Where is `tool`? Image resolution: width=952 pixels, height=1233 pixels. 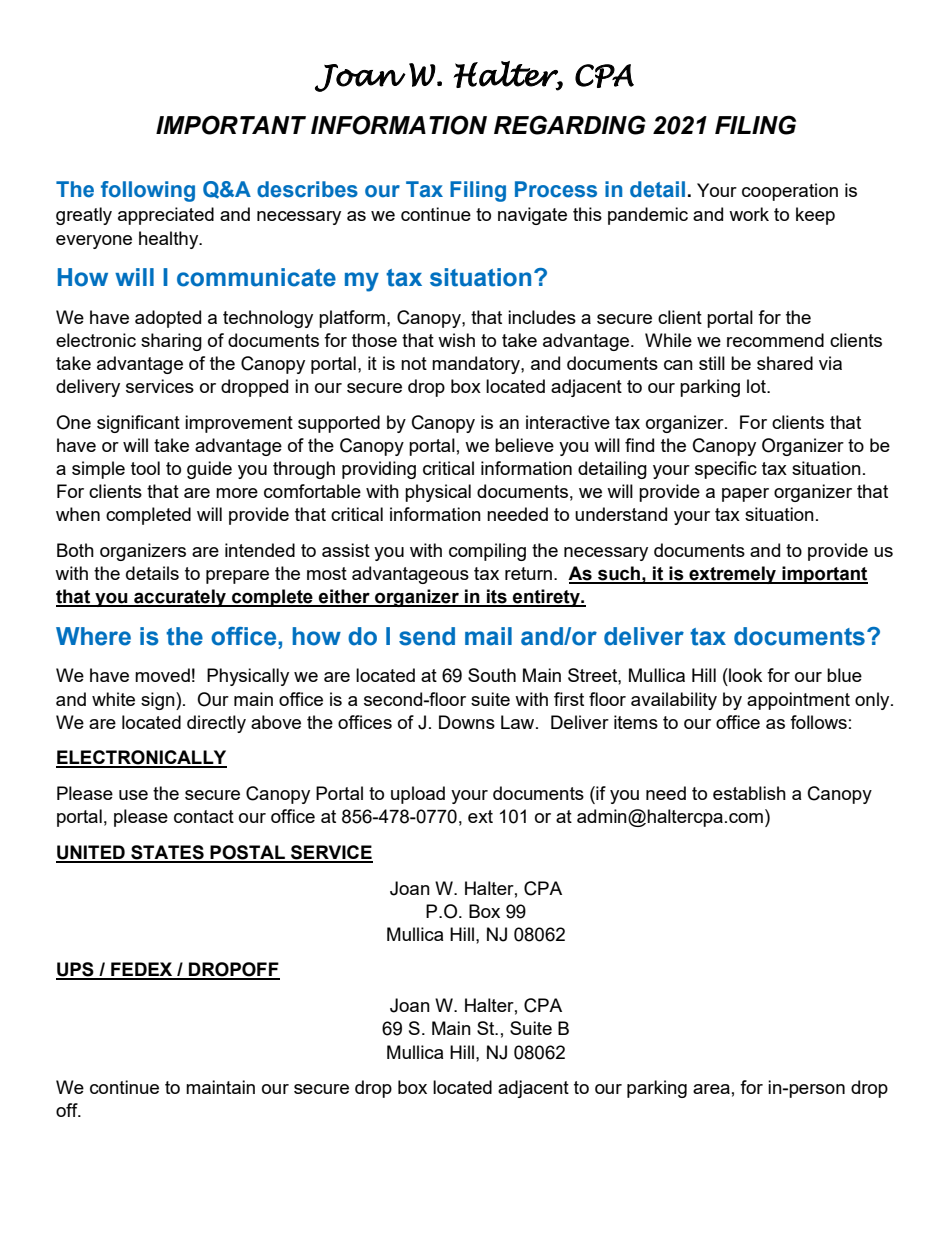 tool is located at coordinates (145, 468).
